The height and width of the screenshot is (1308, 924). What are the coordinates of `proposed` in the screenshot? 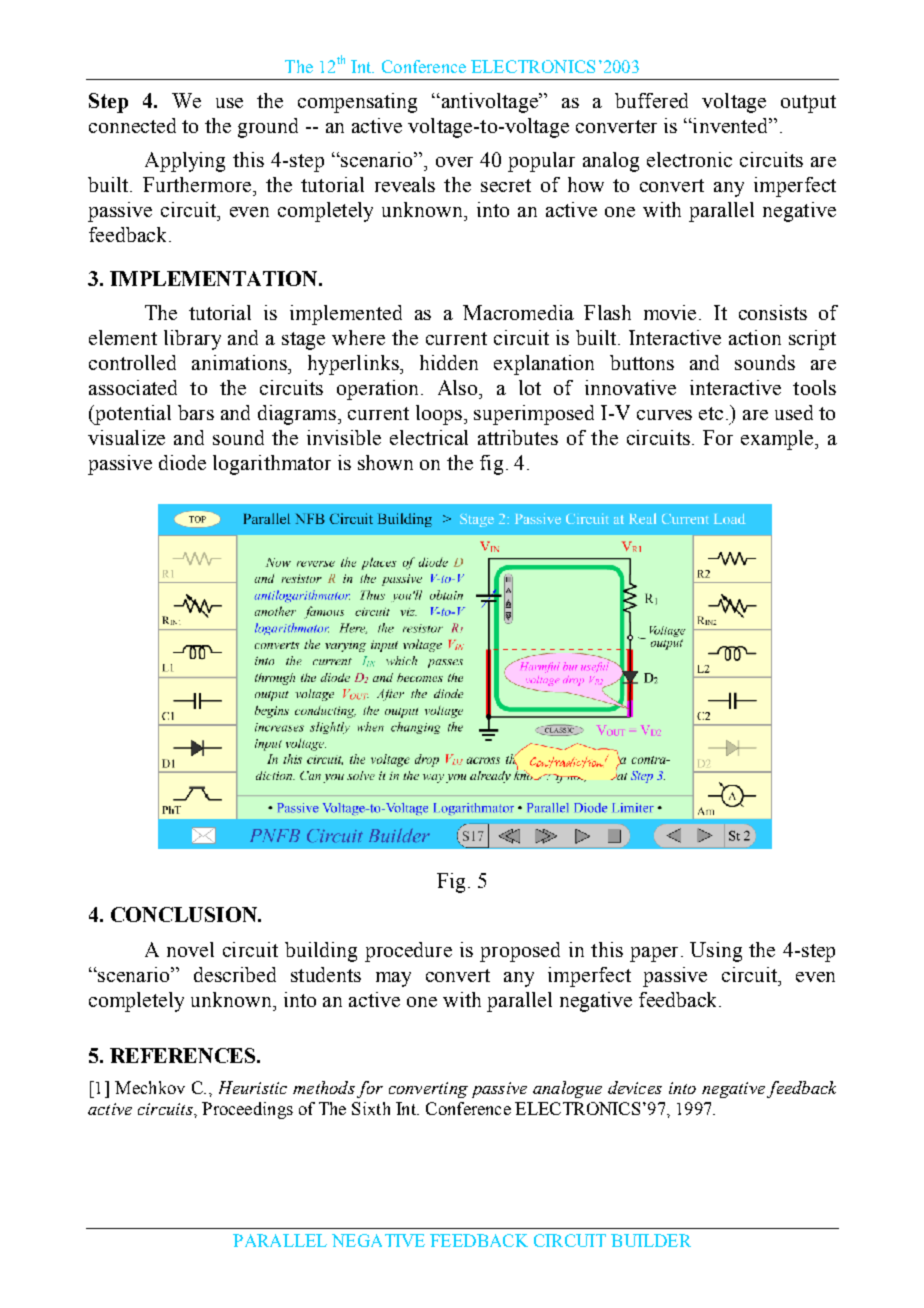 It's located at (520, 952).
